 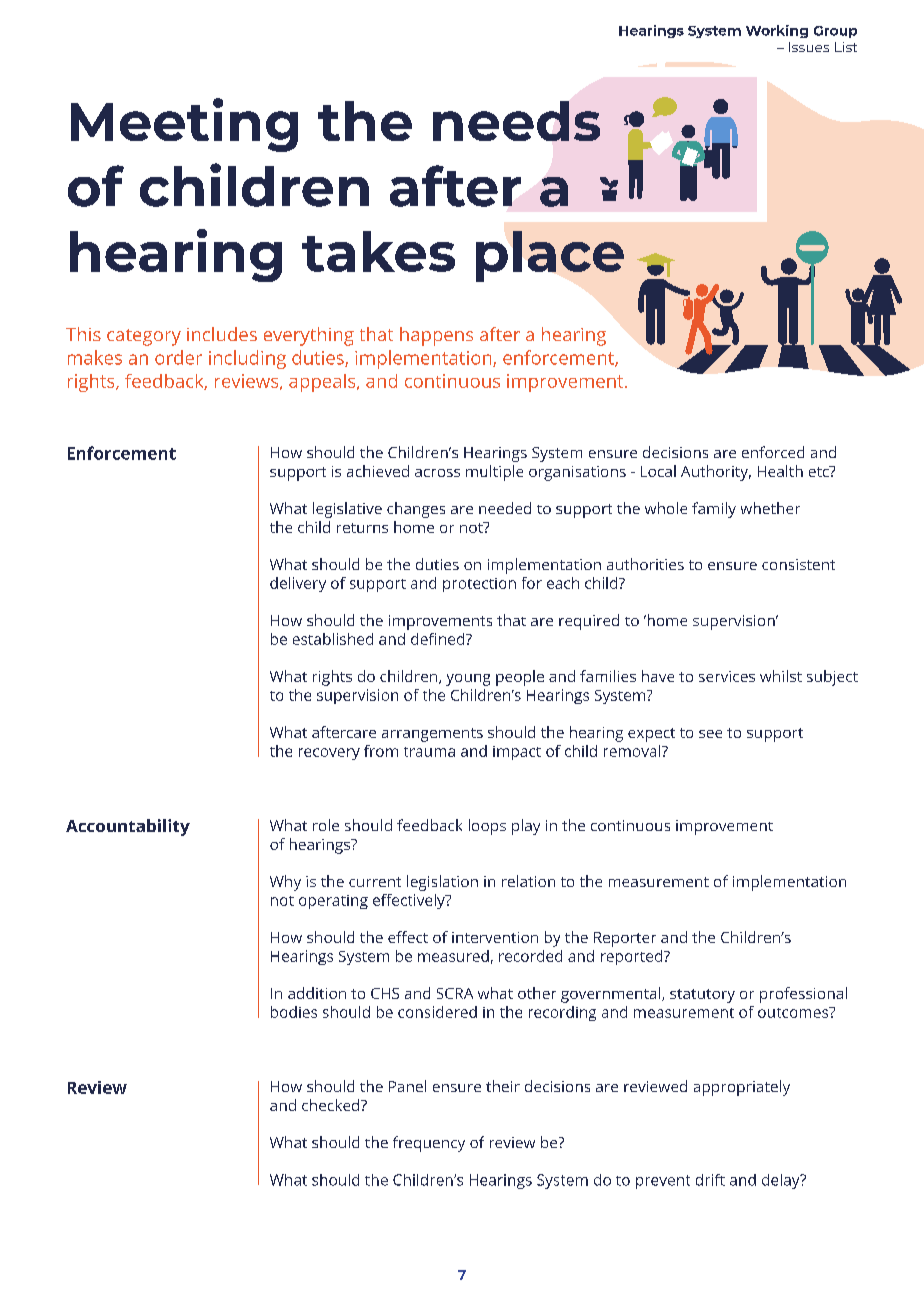 What do you see at coordinates (798, 564) in the image?
I see `consistent` at bounding box center [798, 564].
